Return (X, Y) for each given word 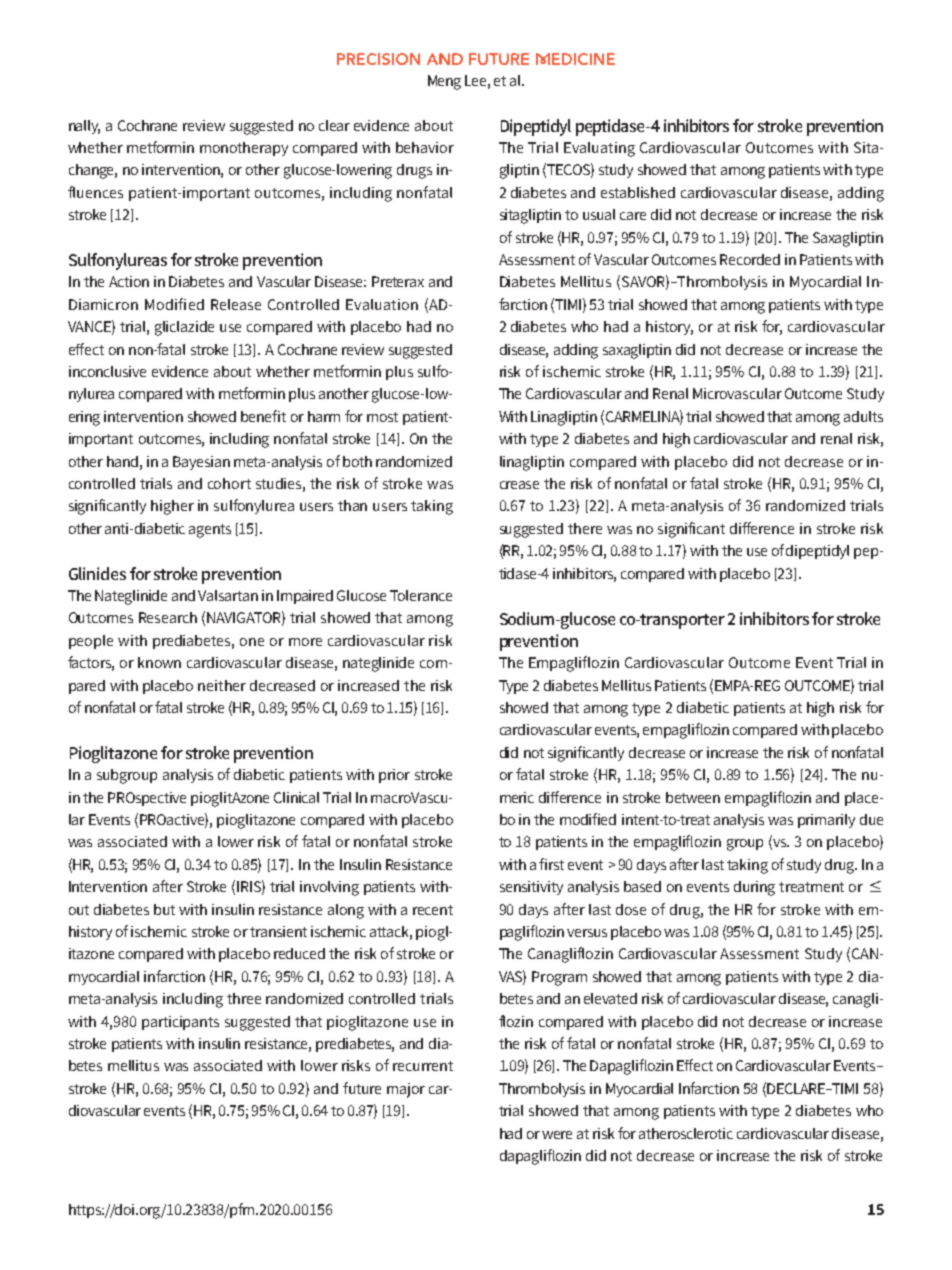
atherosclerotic (686, 1133)
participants (180, 1023)
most (382, 417)
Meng (444, 82)
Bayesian (201, 463)
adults (863, 416)
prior (394, 776)
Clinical (296, 797)
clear (334, 125)
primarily (826, 821)
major (406, 1090)
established (638, 192)
